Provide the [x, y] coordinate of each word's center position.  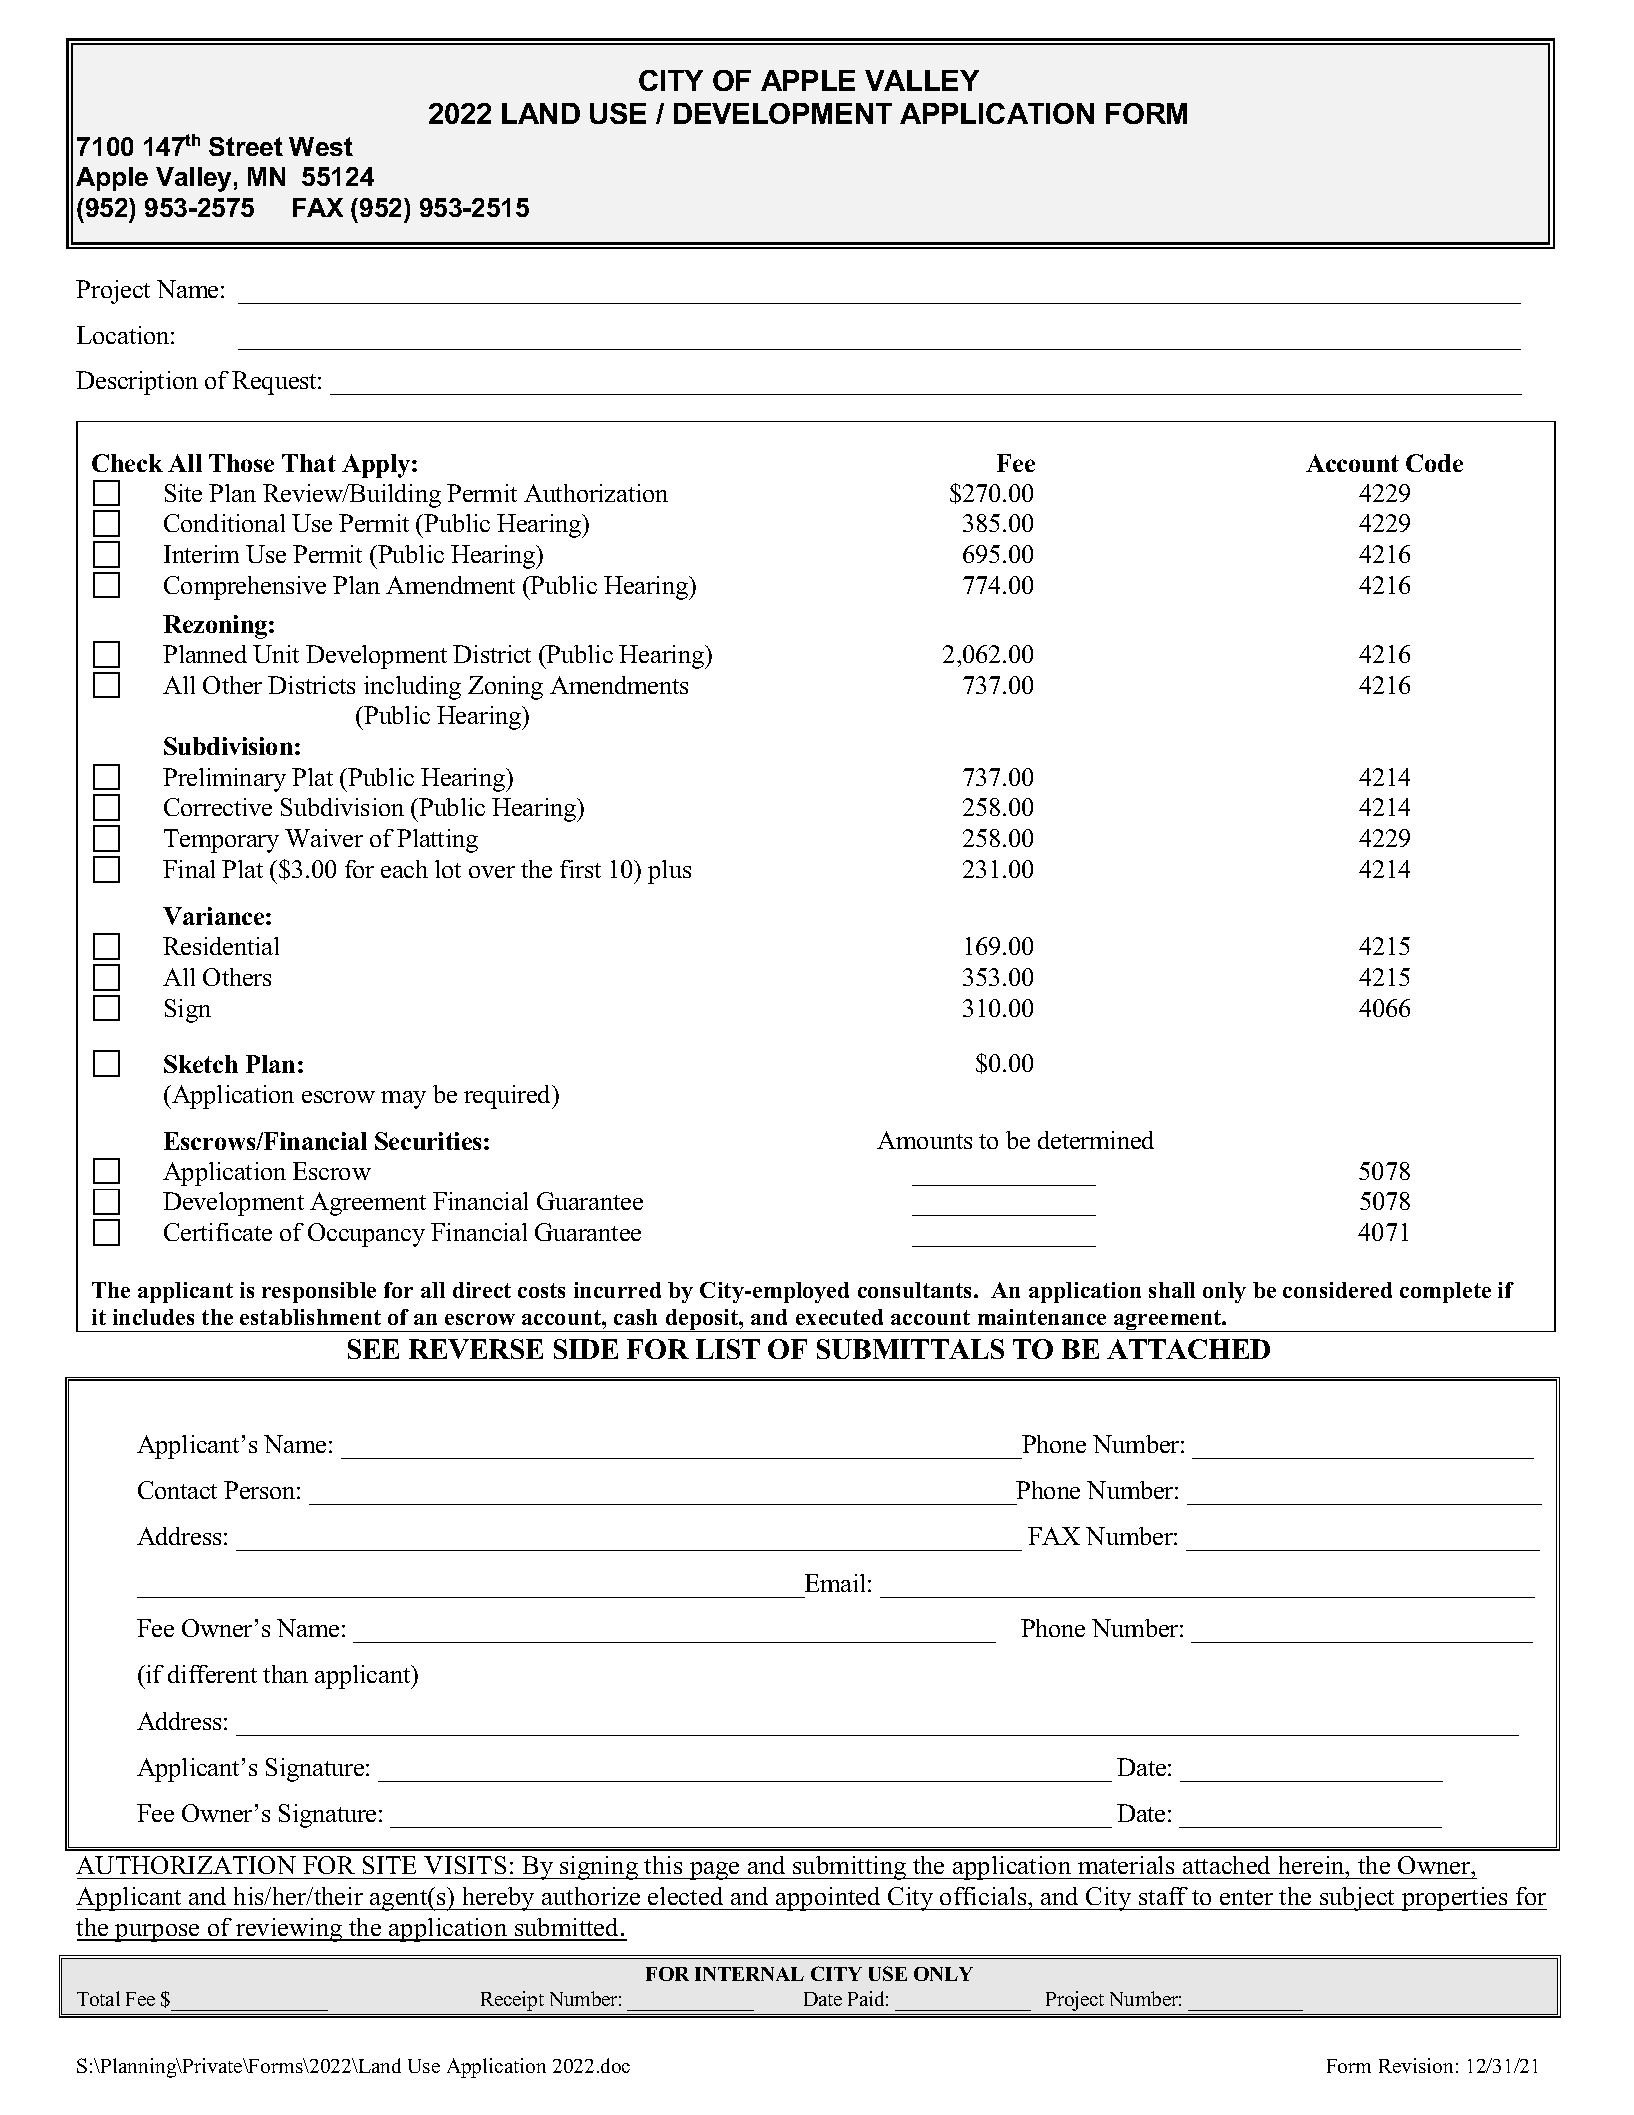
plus [669, 872]
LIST [728, 1349]
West [321, 146]
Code [1434, 463]
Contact [177, 1490]
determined [1096, 1140]
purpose [157, 1933]
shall [1172, 1290]
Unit [276, 654]
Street [246, 146]
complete [1445, 1292]
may [403, 1100]
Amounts [924, 1140]
